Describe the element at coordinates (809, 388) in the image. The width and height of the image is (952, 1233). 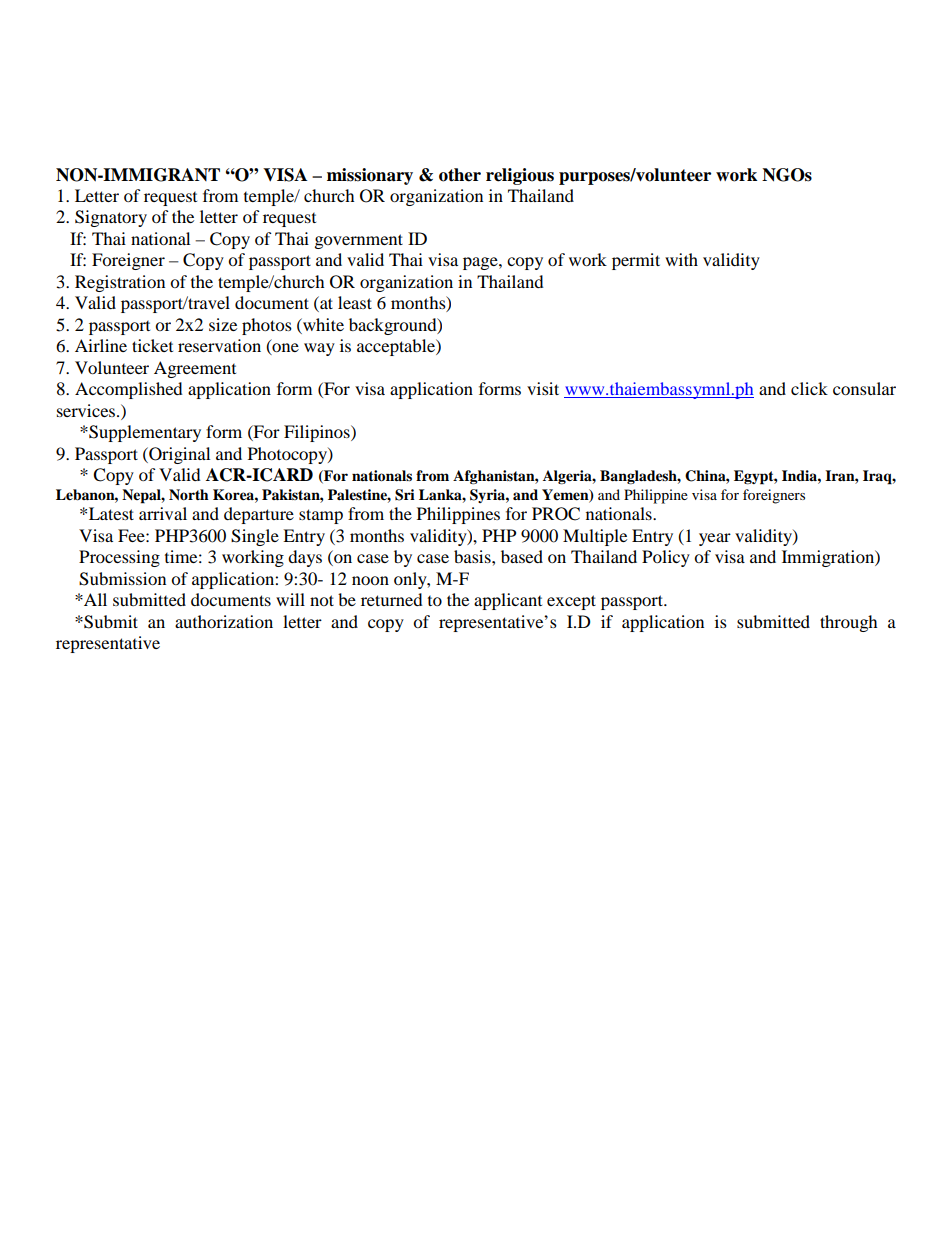
I see `click` at that location.
